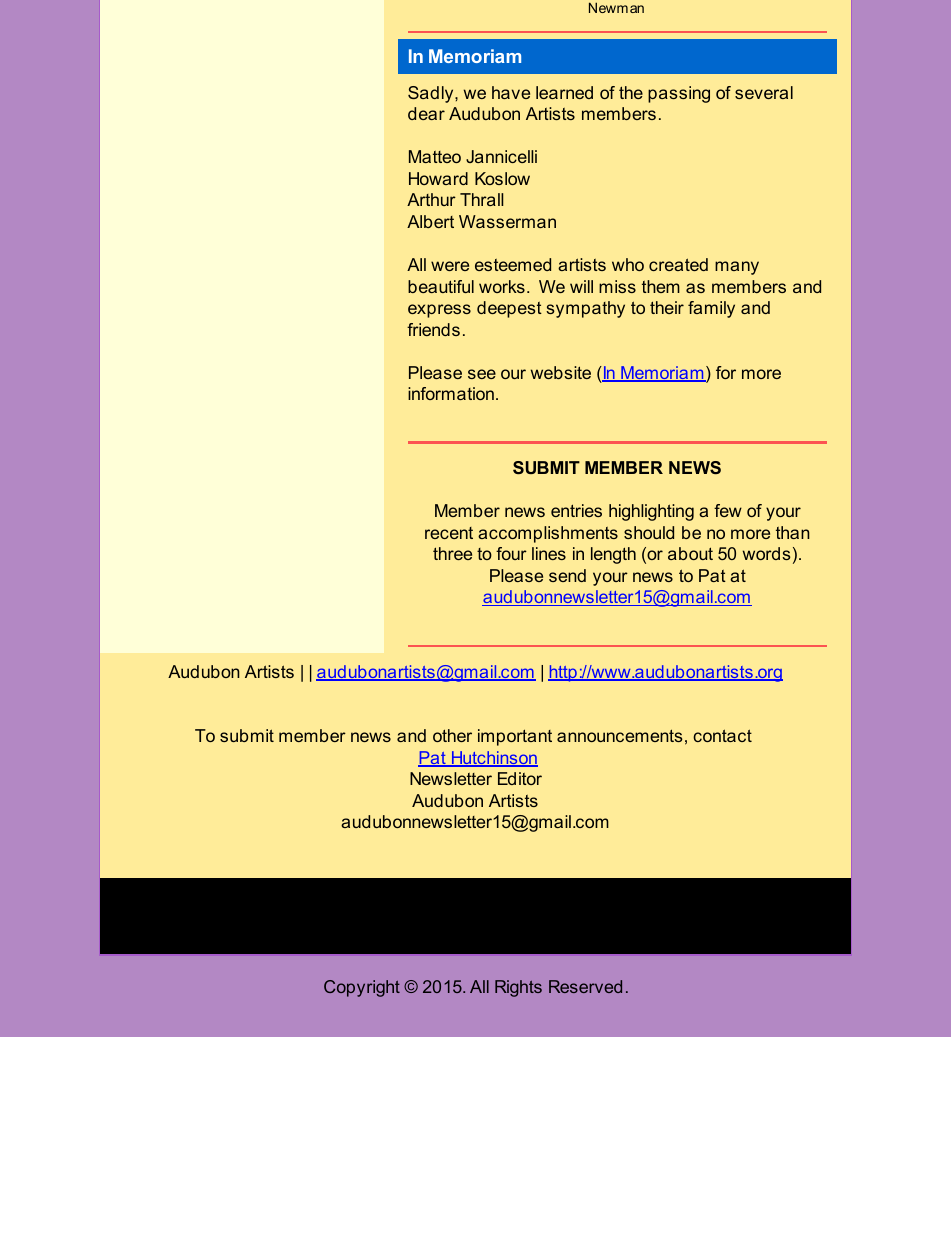 Image resolution: width=952 pixels, height=1233 pixels. What do you see at coordinates (576, 510) in the screenshot?
I see `entries` at bounding box center [576, 510].
